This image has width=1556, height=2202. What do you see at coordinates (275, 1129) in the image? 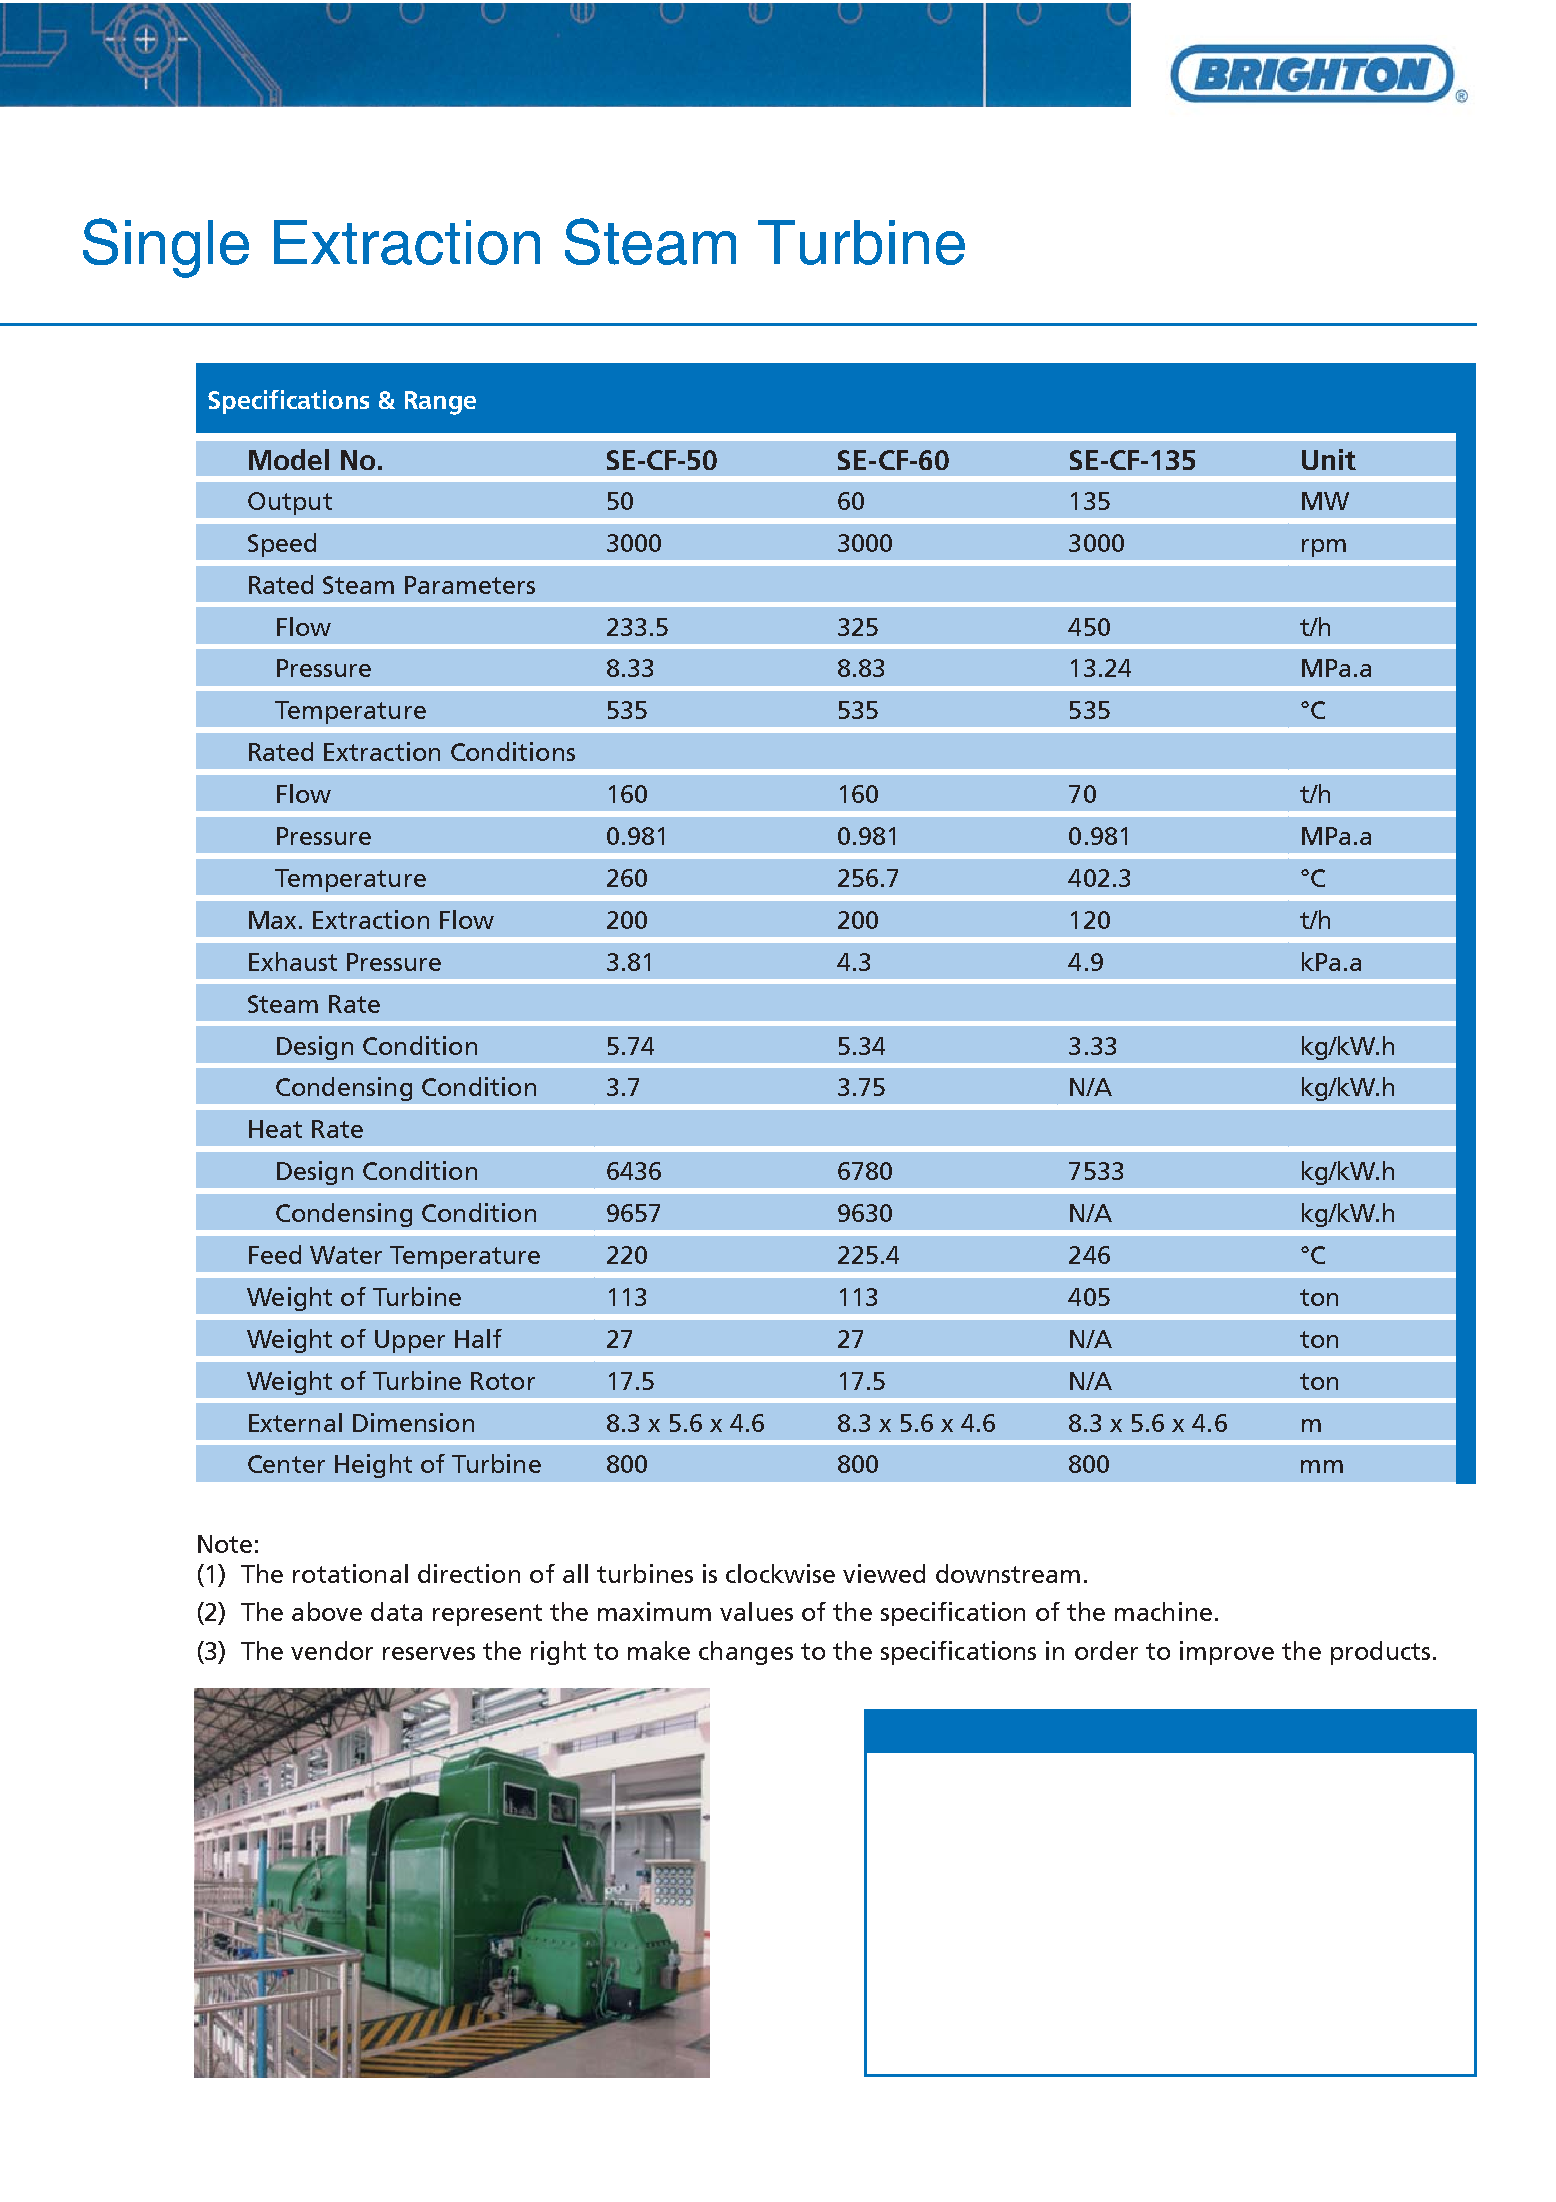
I see `Heat` at bounding box center [275, 1129].
